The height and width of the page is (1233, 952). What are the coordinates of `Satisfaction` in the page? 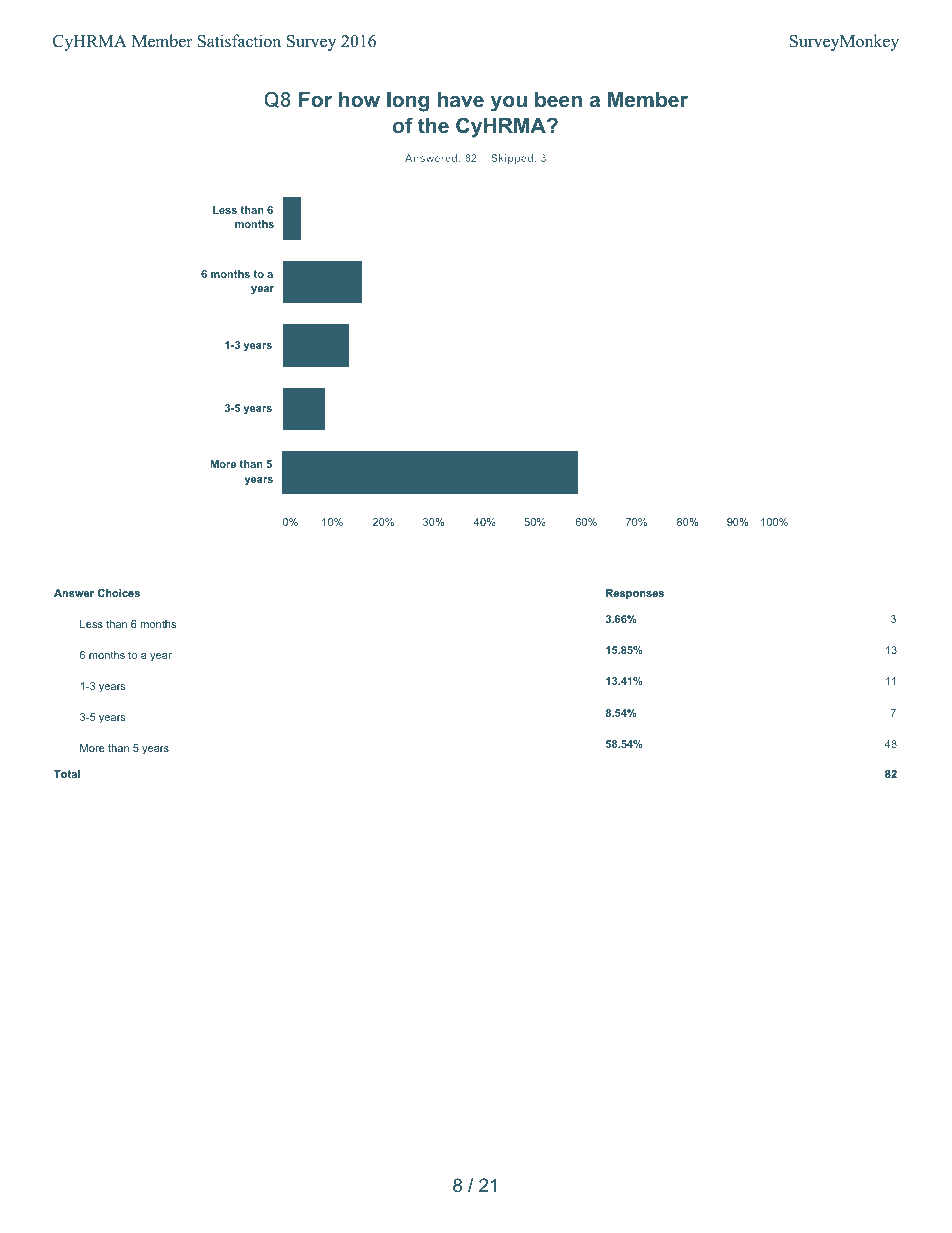 It's located at (239, 41).
